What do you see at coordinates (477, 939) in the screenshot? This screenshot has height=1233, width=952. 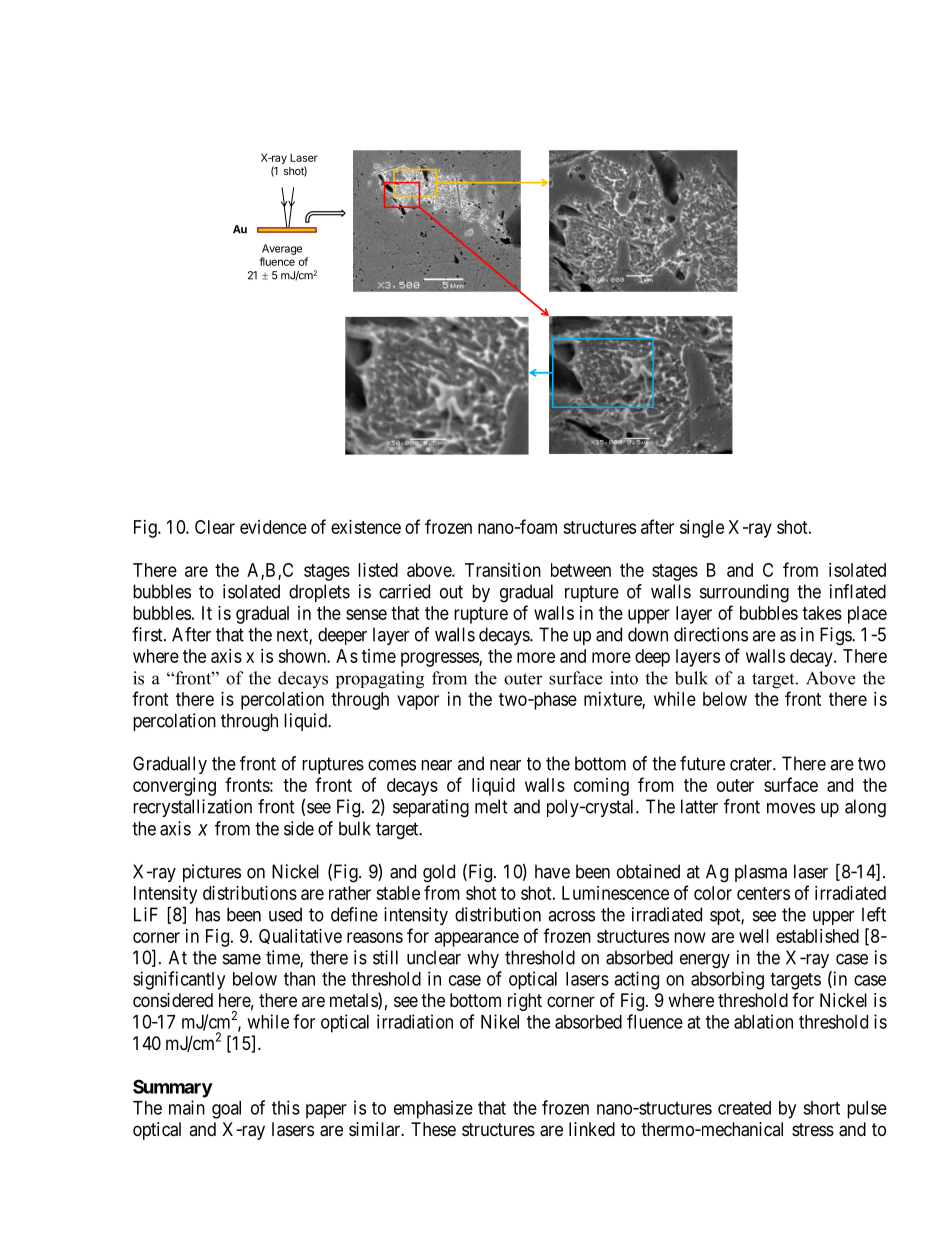 I see `appearance` at bounding box center [477, 939].
